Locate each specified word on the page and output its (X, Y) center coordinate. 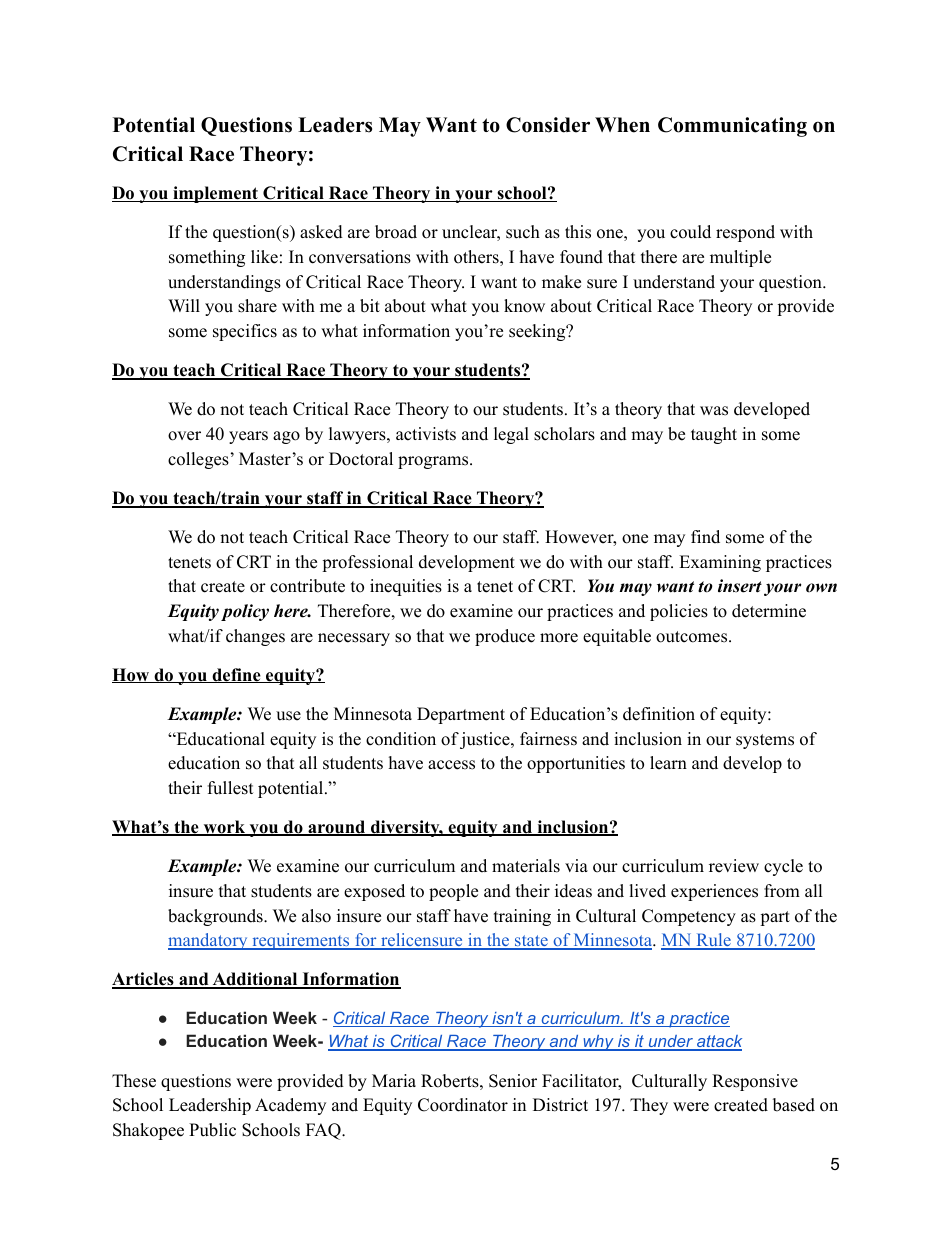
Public (212, 1130)
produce (505, 637)
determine (769, 611)
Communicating (732, 127)
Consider (548, 125)
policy (245, 612)
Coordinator (463, 1105)
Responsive (755, 1082)
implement (215, 194)
